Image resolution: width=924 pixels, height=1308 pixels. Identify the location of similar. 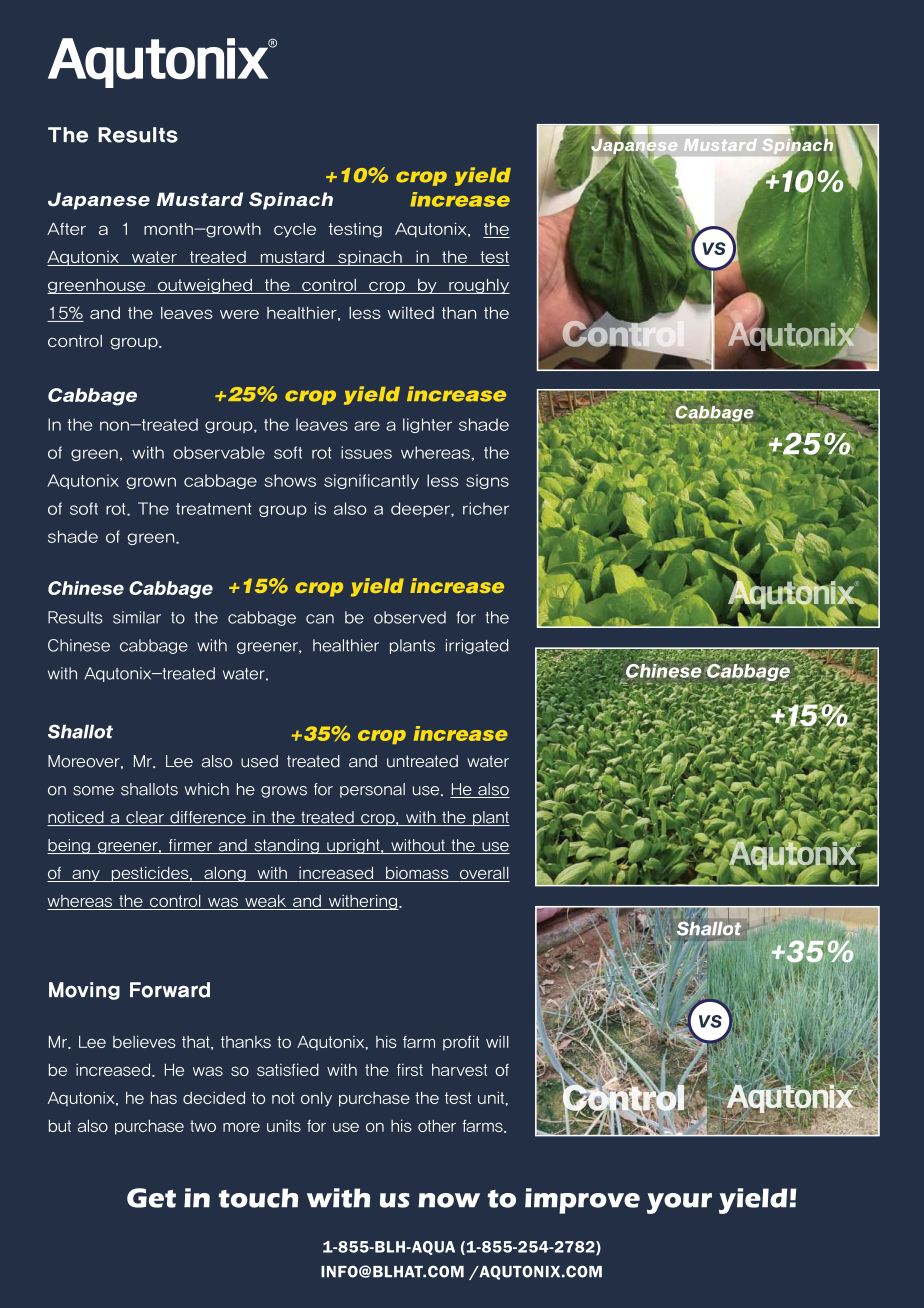
(137, 617).
